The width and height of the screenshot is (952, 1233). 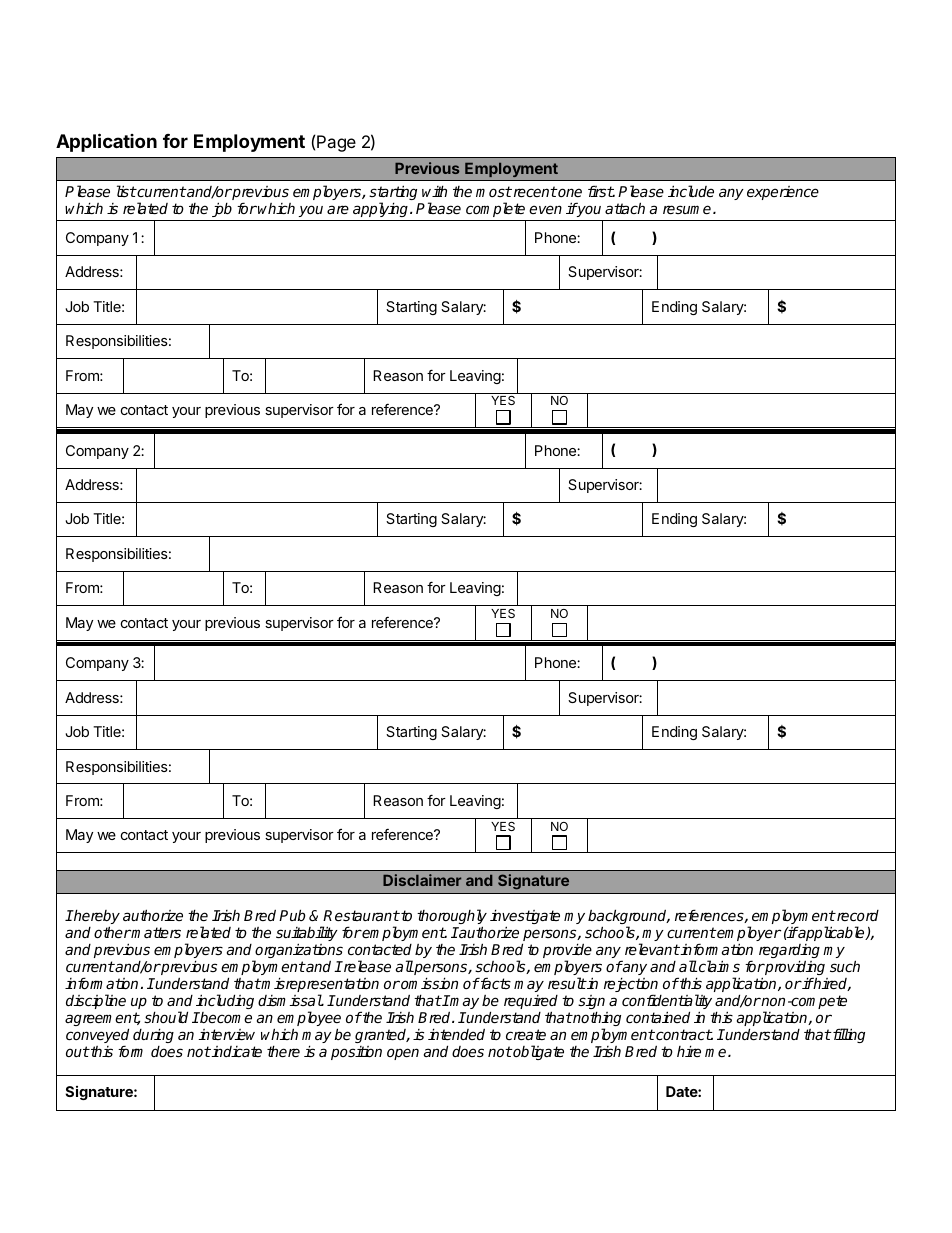 I want to click on most, so click(x=494, y=191).
